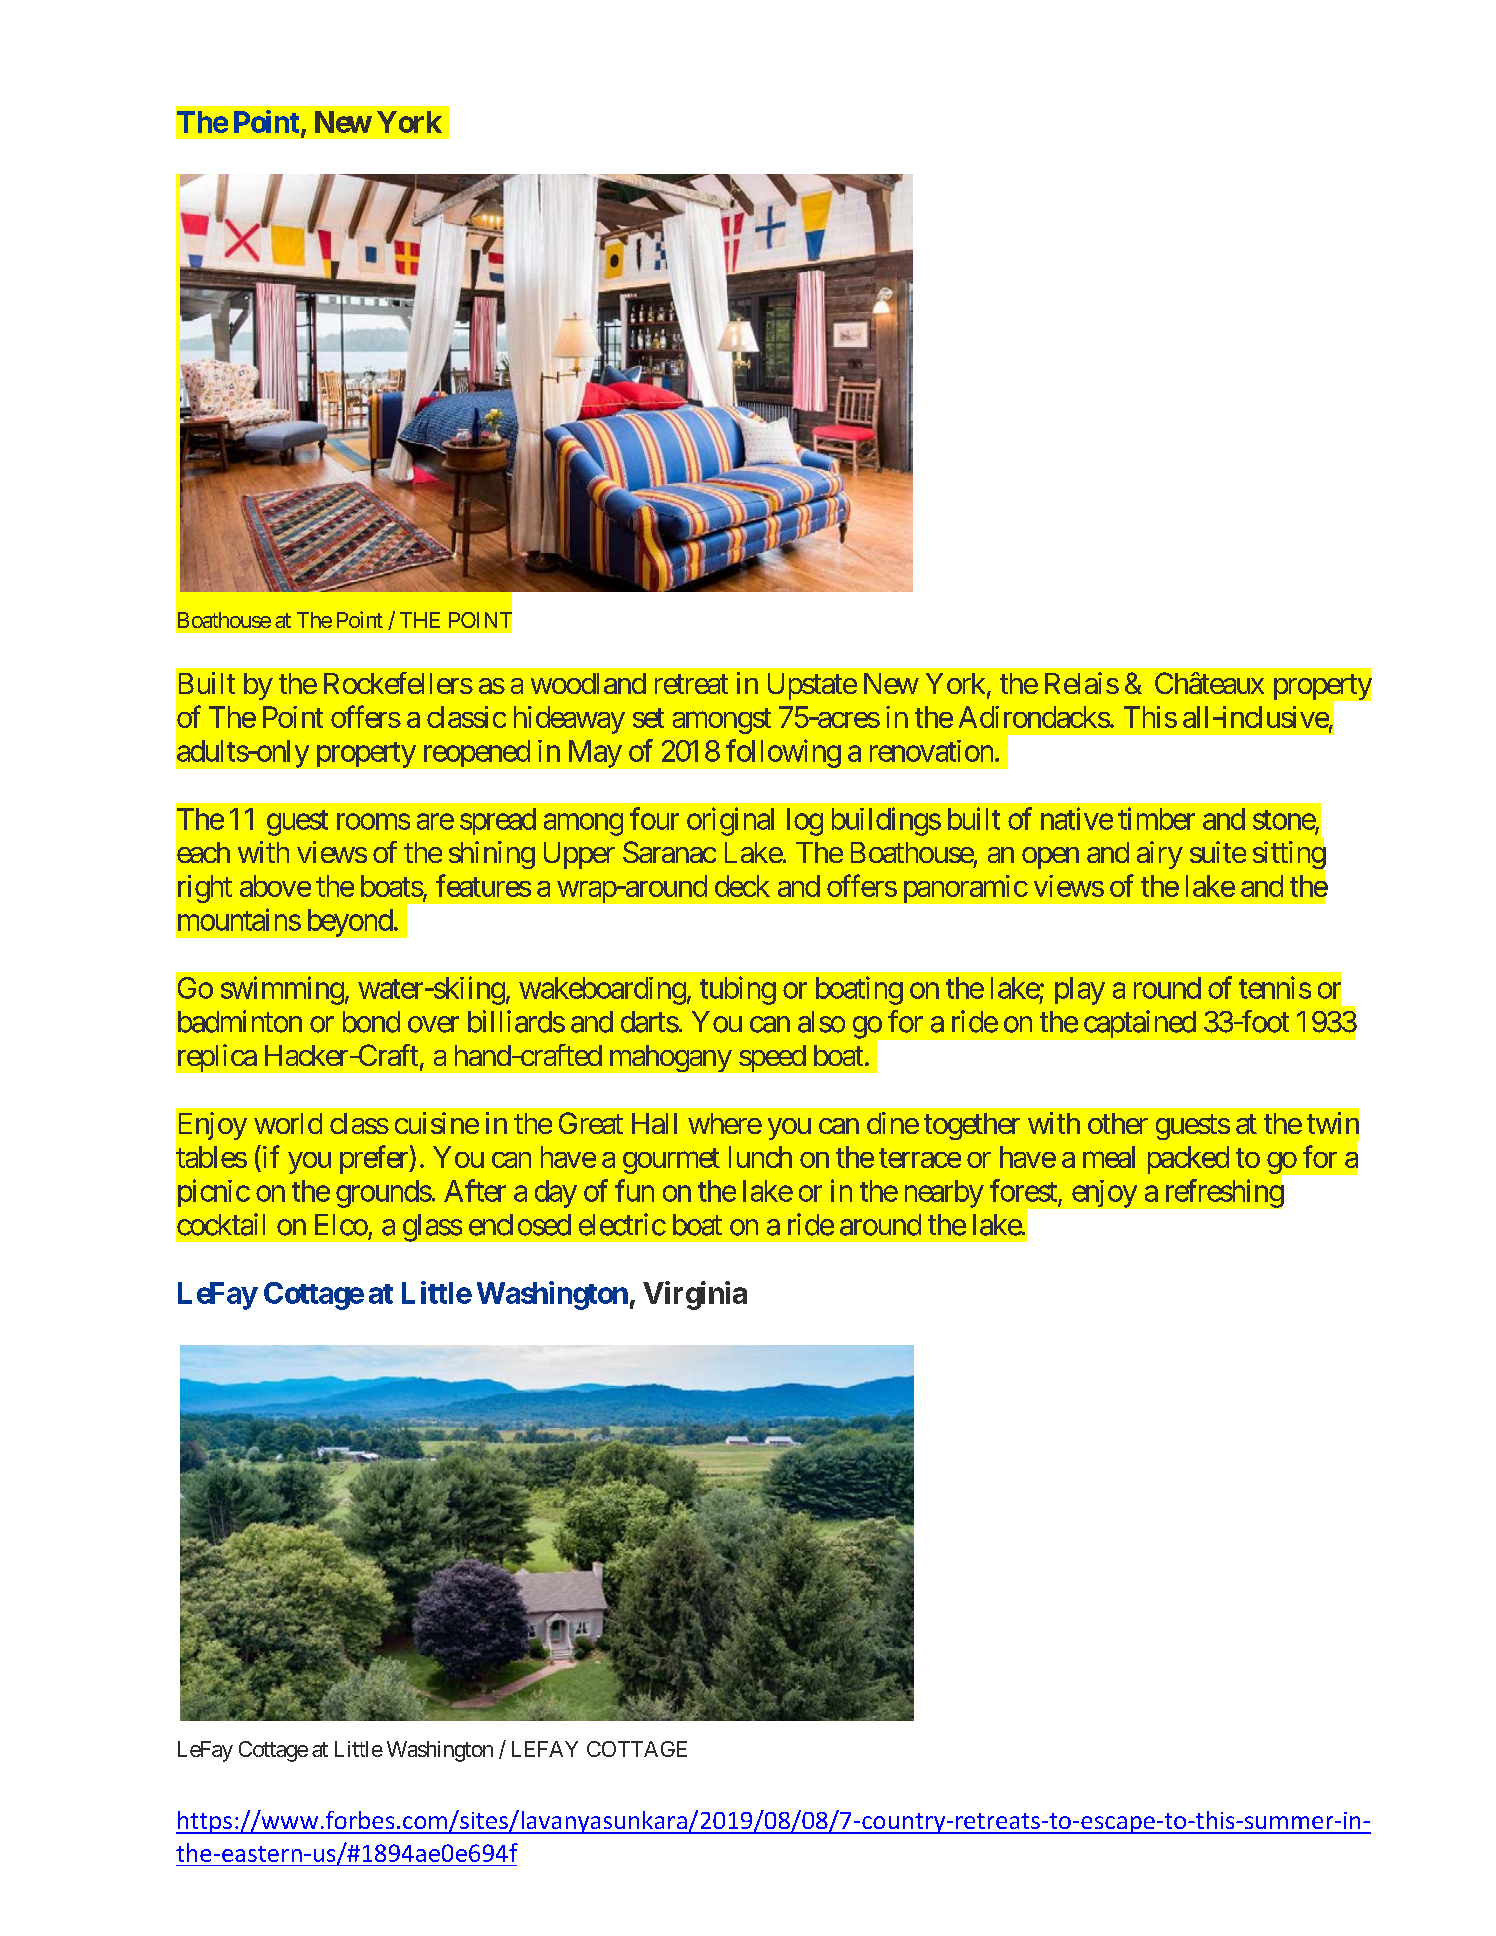 The height and width of the document is (1936, 1496). Describe the element at coordinates (1080, 991) in the document. I see `play` at that location.
